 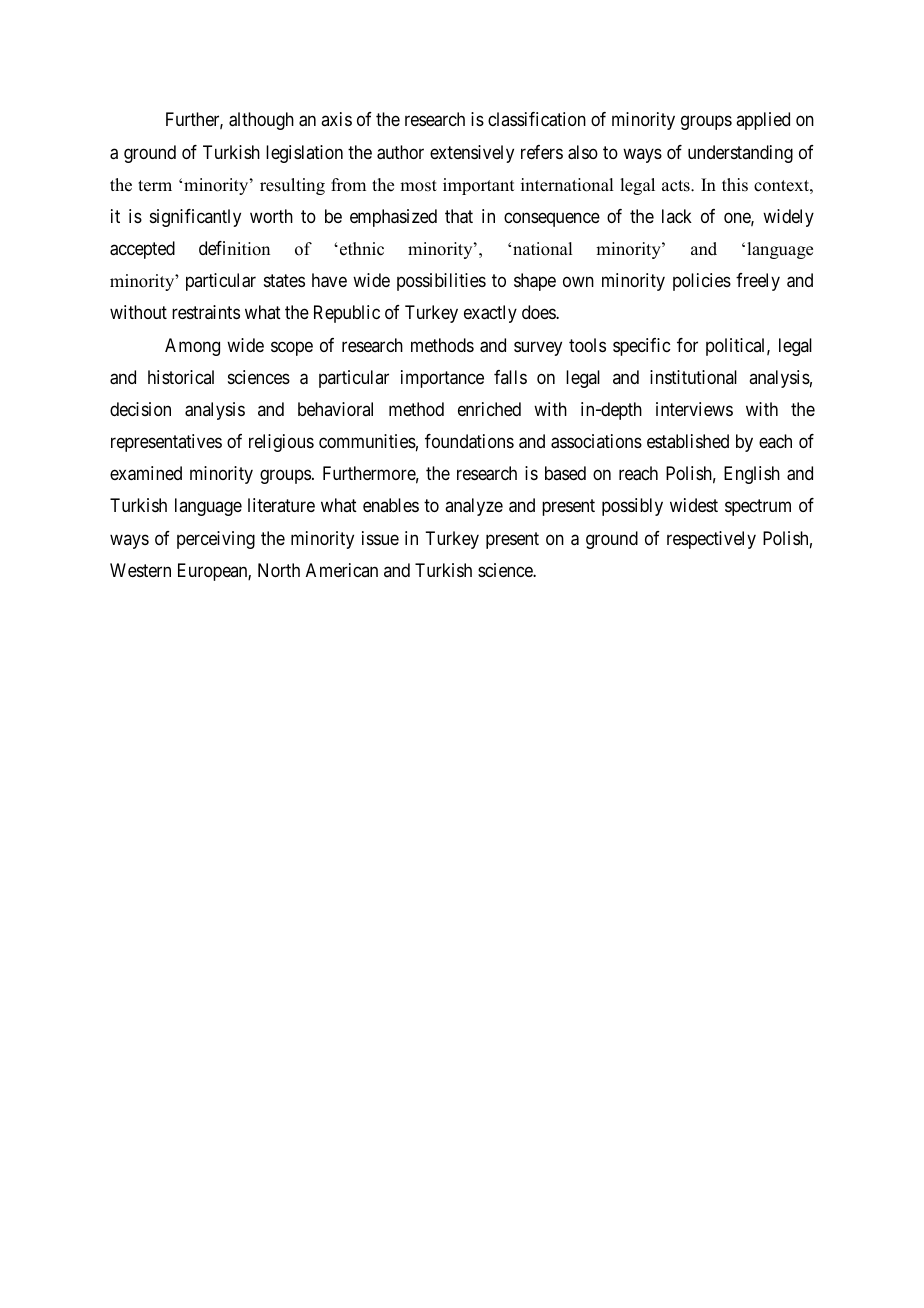 I want to click on although, so click(x=261, y=121).
